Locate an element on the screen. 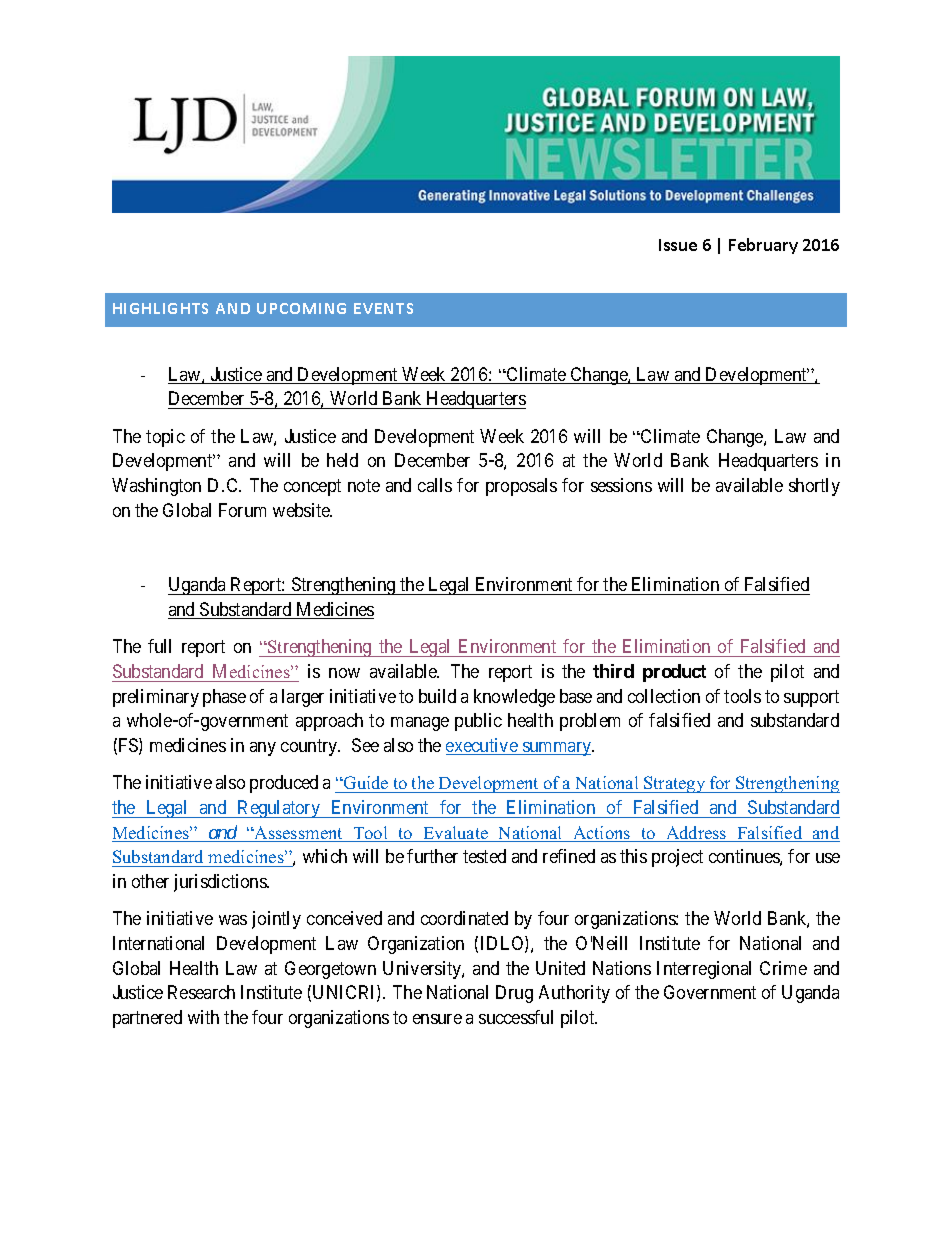  any is located at coordinates (263, 749).
